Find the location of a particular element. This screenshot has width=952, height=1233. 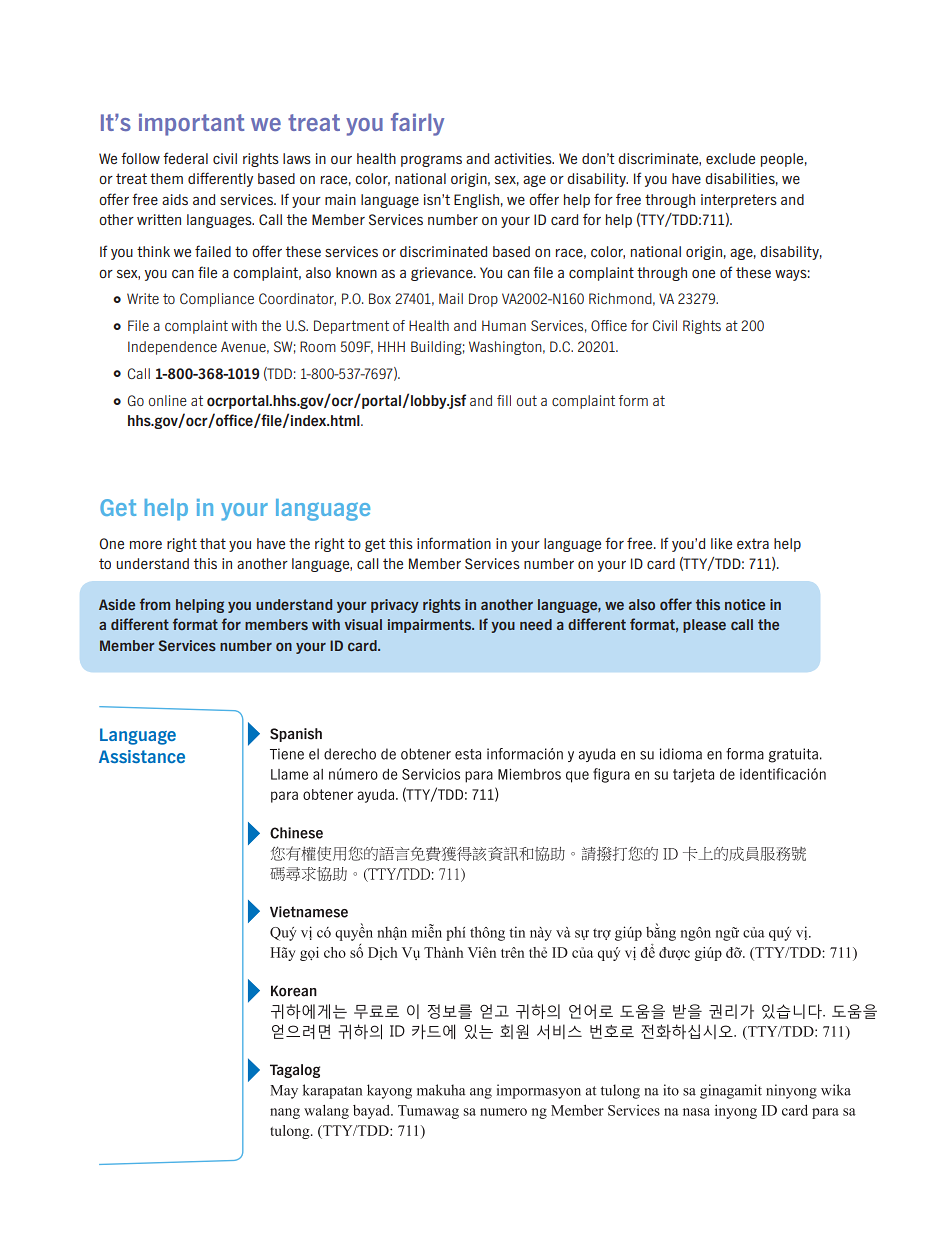

HHH is located at coordinates (391, 346).
